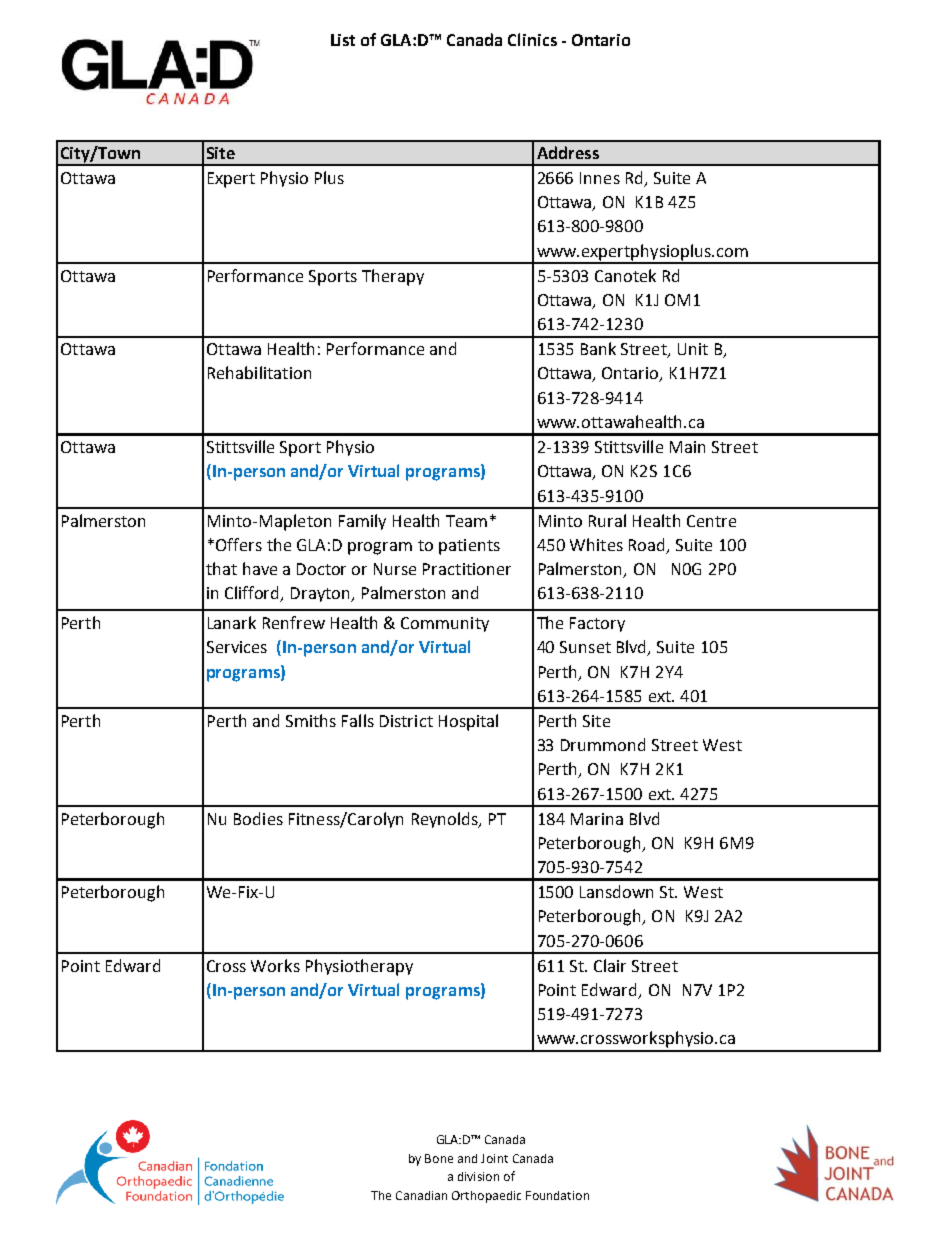 This document has height=1233, width=952. I want to click on Bodies, so click(258, 818).
